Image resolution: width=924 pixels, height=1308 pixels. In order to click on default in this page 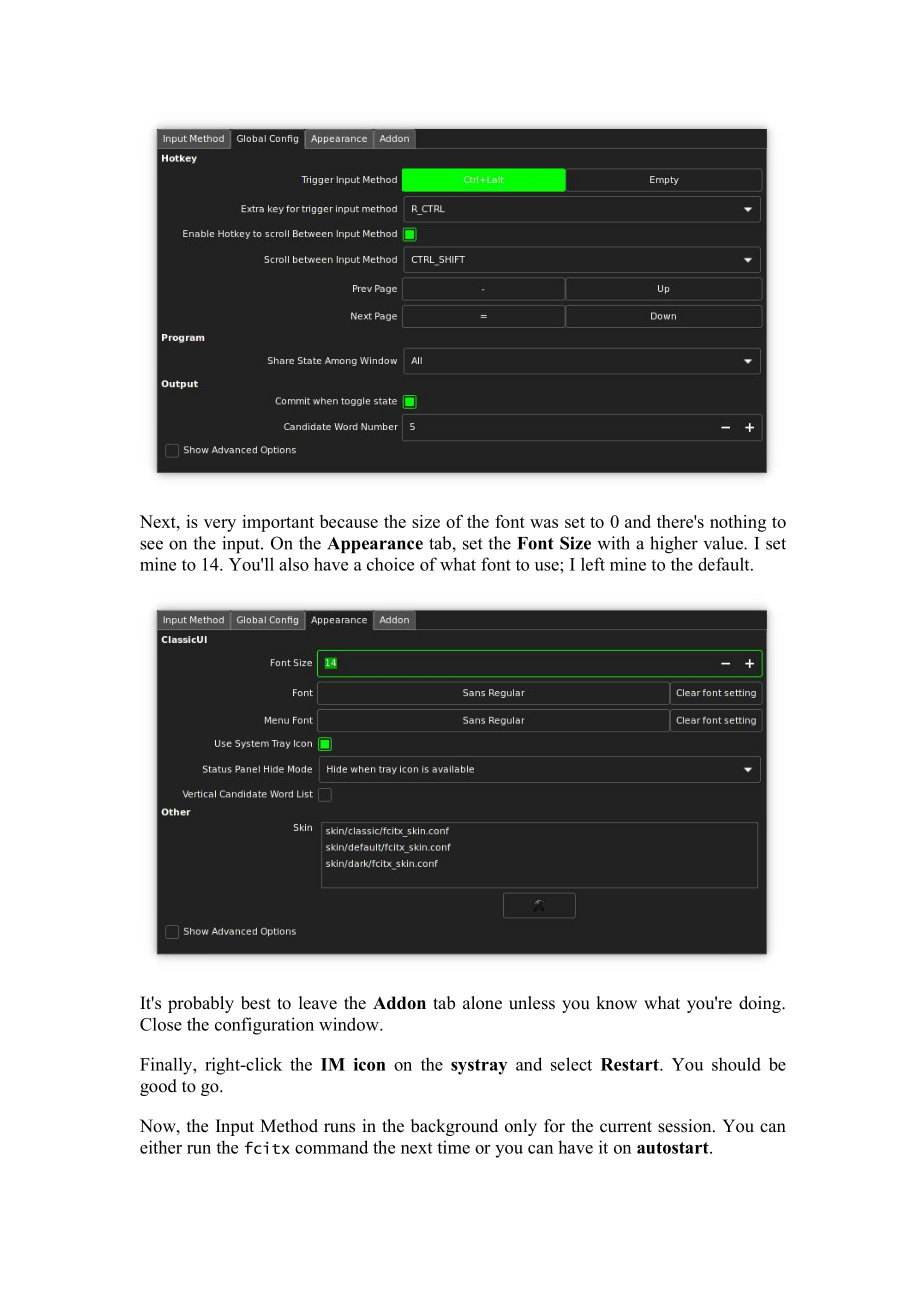, I will do `click(725, 564)`.
